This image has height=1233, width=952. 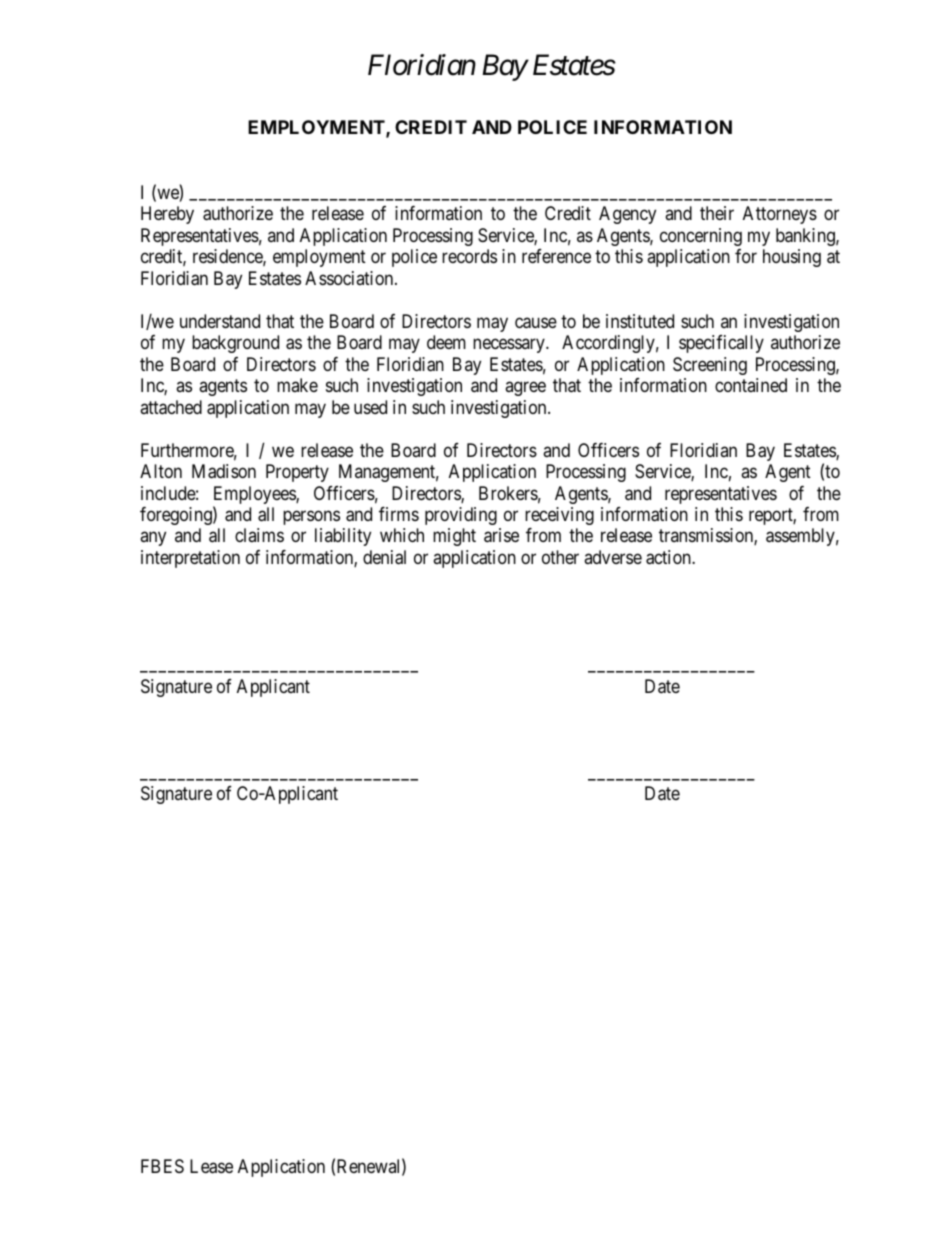 I want to click on specifically, so click(x=721, y=344).
